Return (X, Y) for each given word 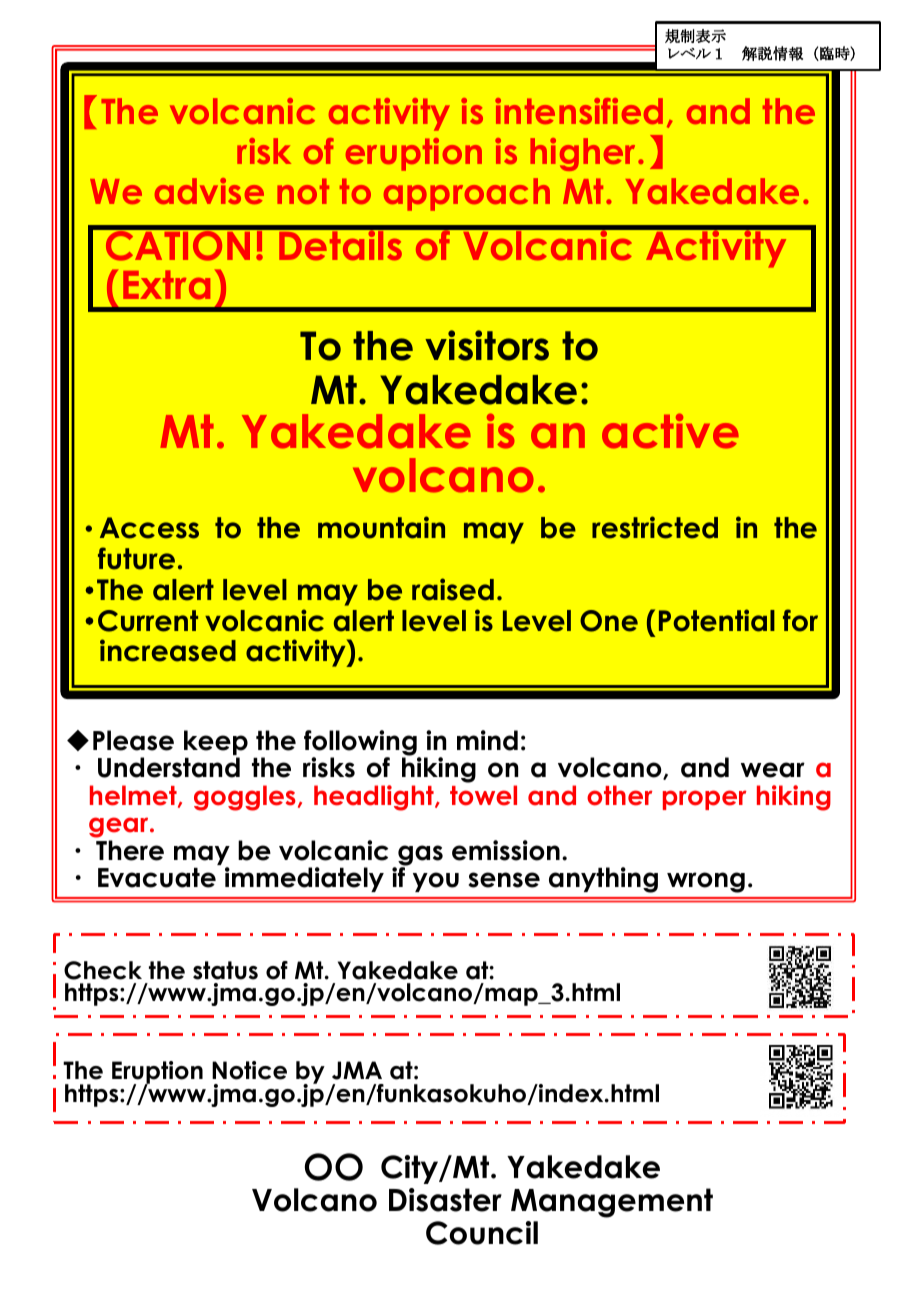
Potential (717, 620)
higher (584, 154)
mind (487, 740)
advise (209, 191)
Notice (249, 1070)
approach (467, 194)
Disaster (445, 1200)
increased (168, 650)
